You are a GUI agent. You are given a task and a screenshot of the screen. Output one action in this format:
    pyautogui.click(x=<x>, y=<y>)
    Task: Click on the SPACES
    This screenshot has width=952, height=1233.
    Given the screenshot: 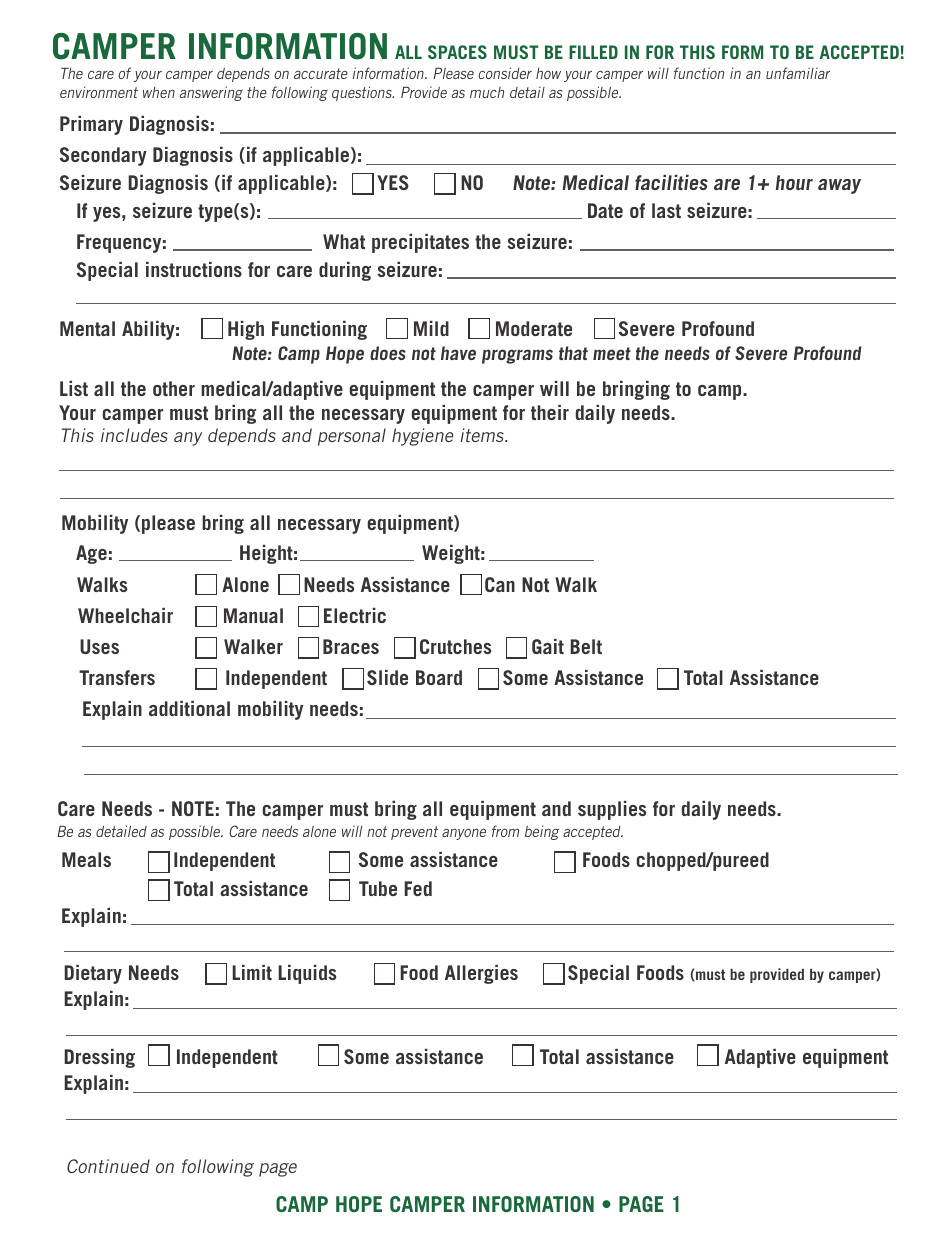 What is the action you would take?
    pyautogui.click(x=457, y=52)
